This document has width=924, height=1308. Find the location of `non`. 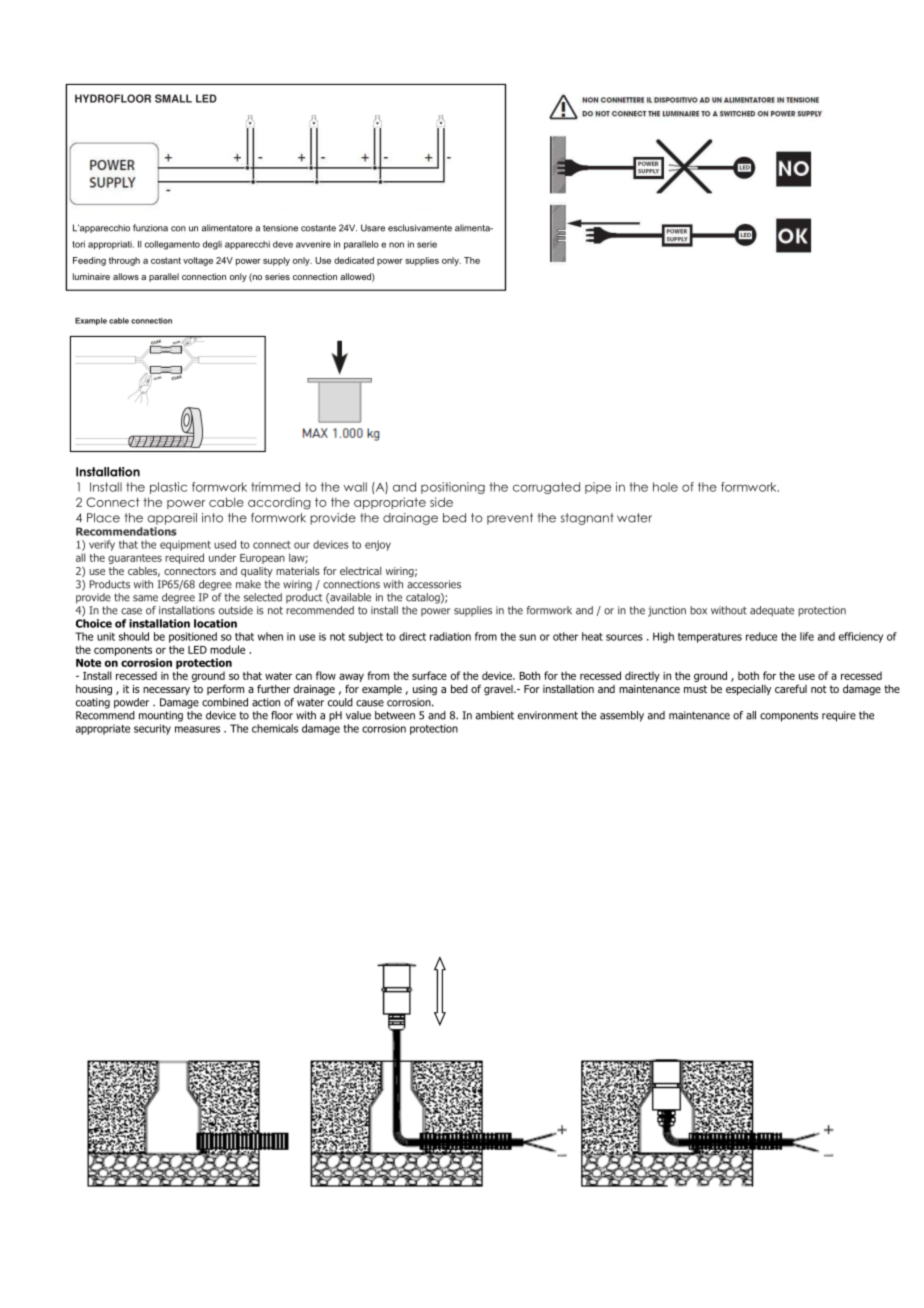

non is located at coordinates (396, 245).
